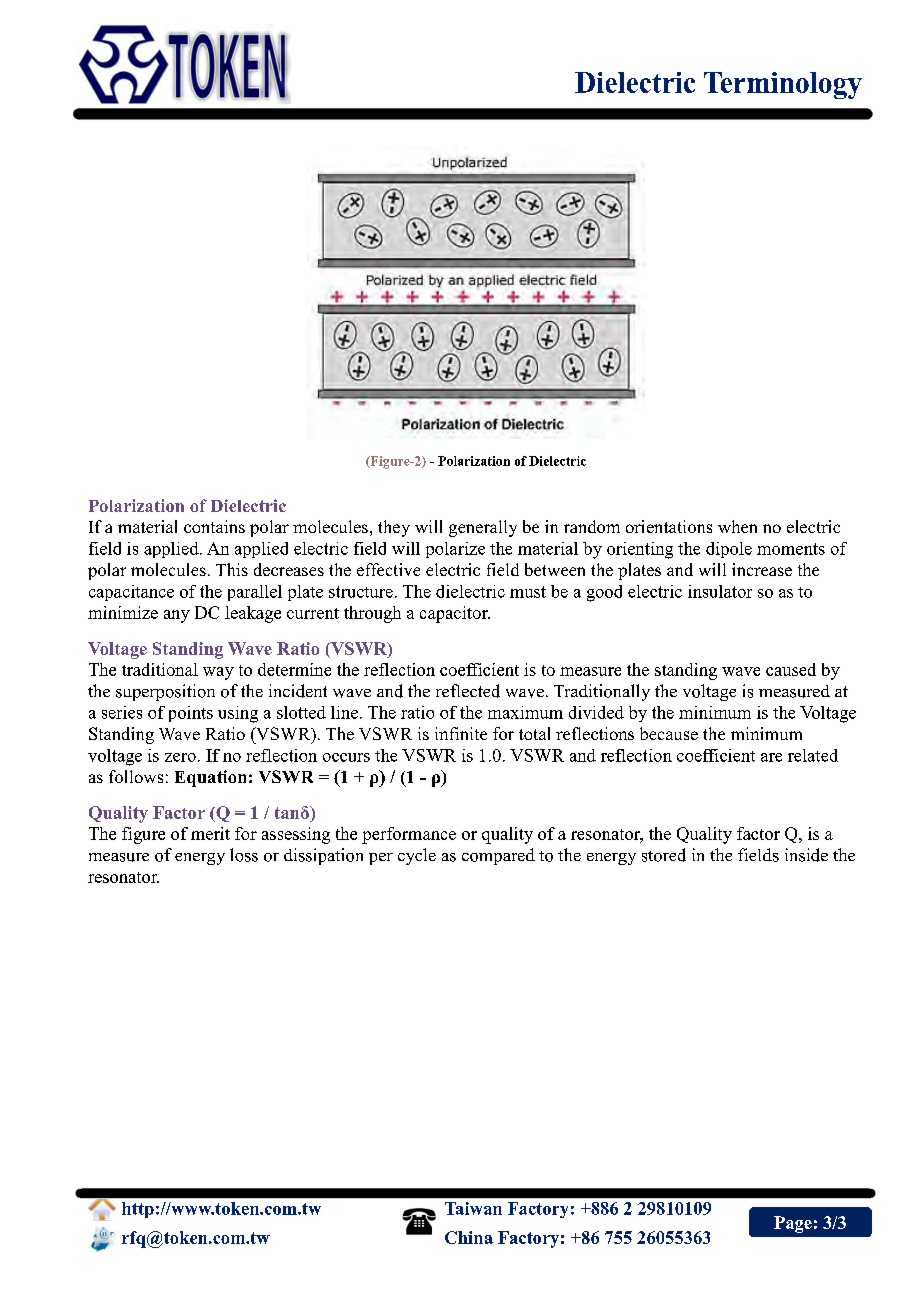 The height and width of the screenshot is (1308, 924). What do you see at coordinates (793, 1224) in the screenshot?
I see `Page` at bounding box center [793, 1224].
